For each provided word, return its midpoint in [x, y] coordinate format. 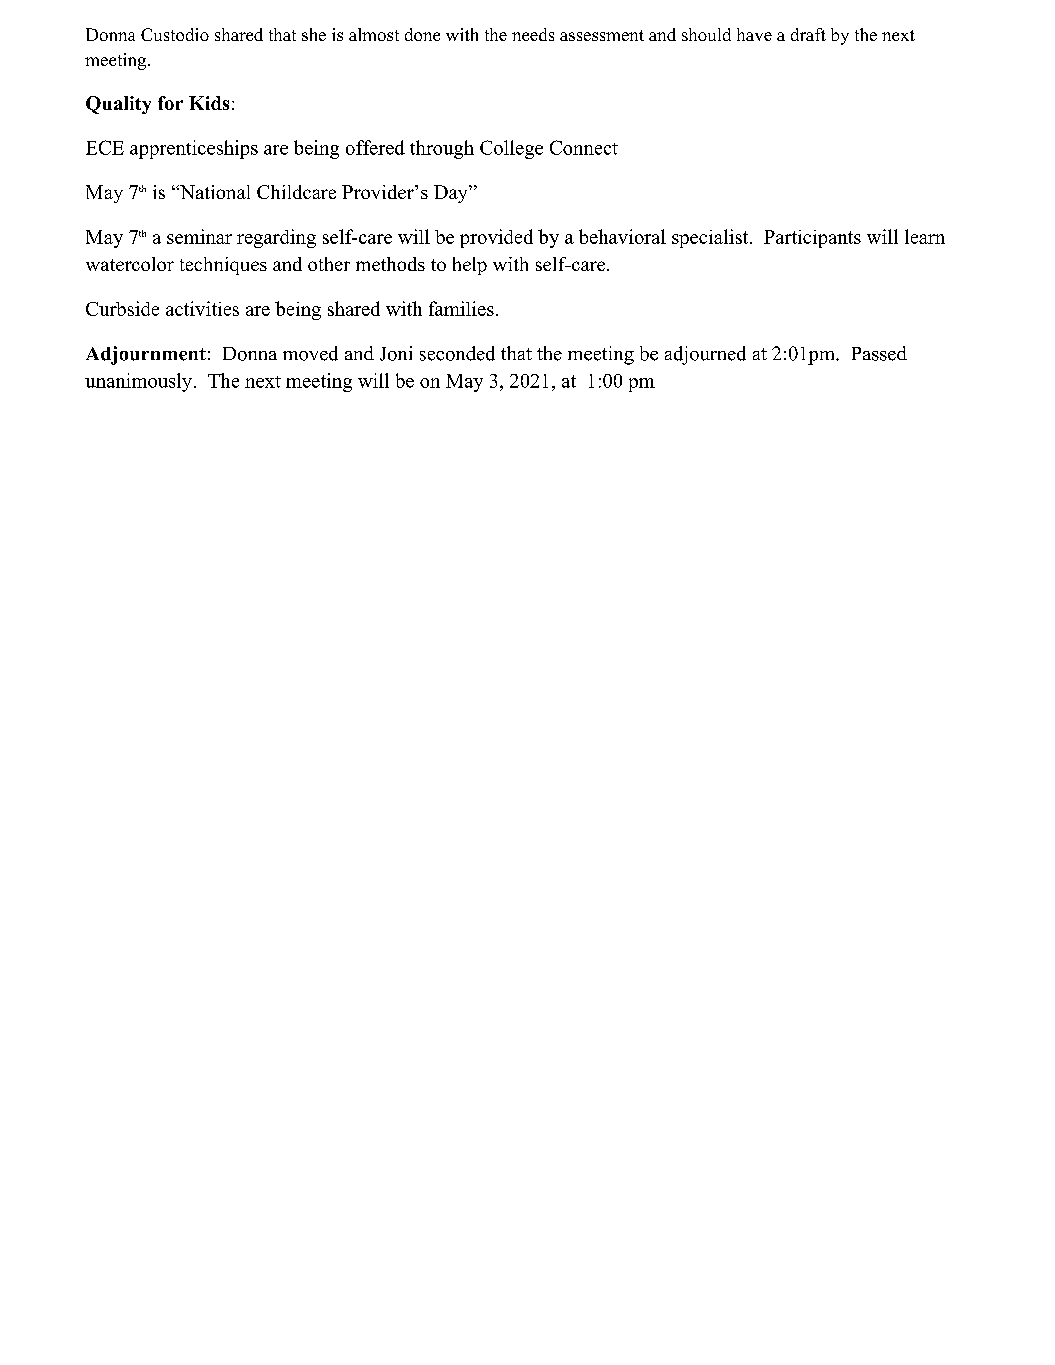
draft [808, 34]
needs [533, 34]
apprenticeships [194, 149]
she [314, 34]
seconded [457, 353]
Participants [812, 239]
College [511, 149]
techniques [223, 266]
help [470, 266]
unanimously [138, 382]
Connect [584, 147]
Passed [879, 353]
